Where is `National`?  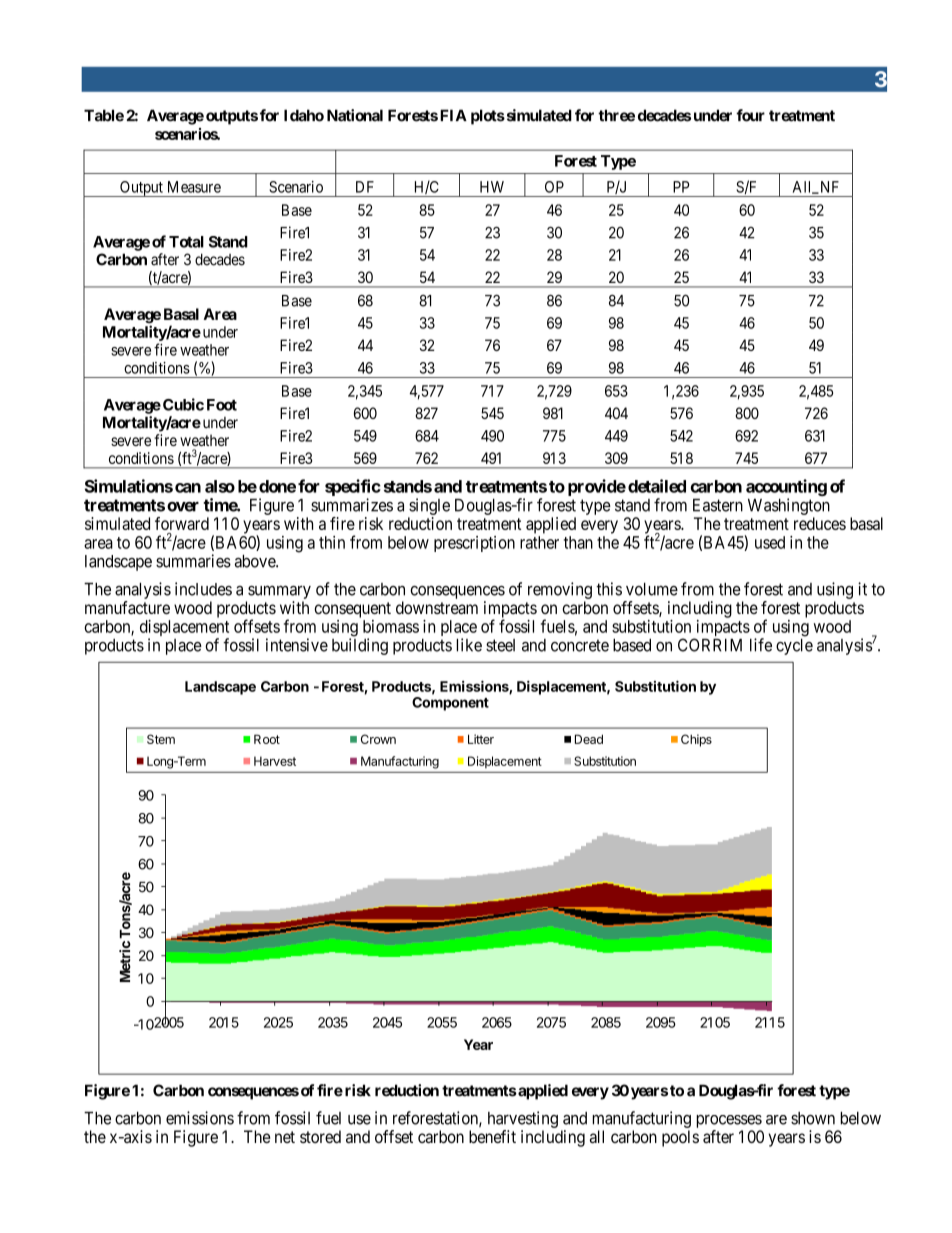 National is located at coordinates (355, 115).
